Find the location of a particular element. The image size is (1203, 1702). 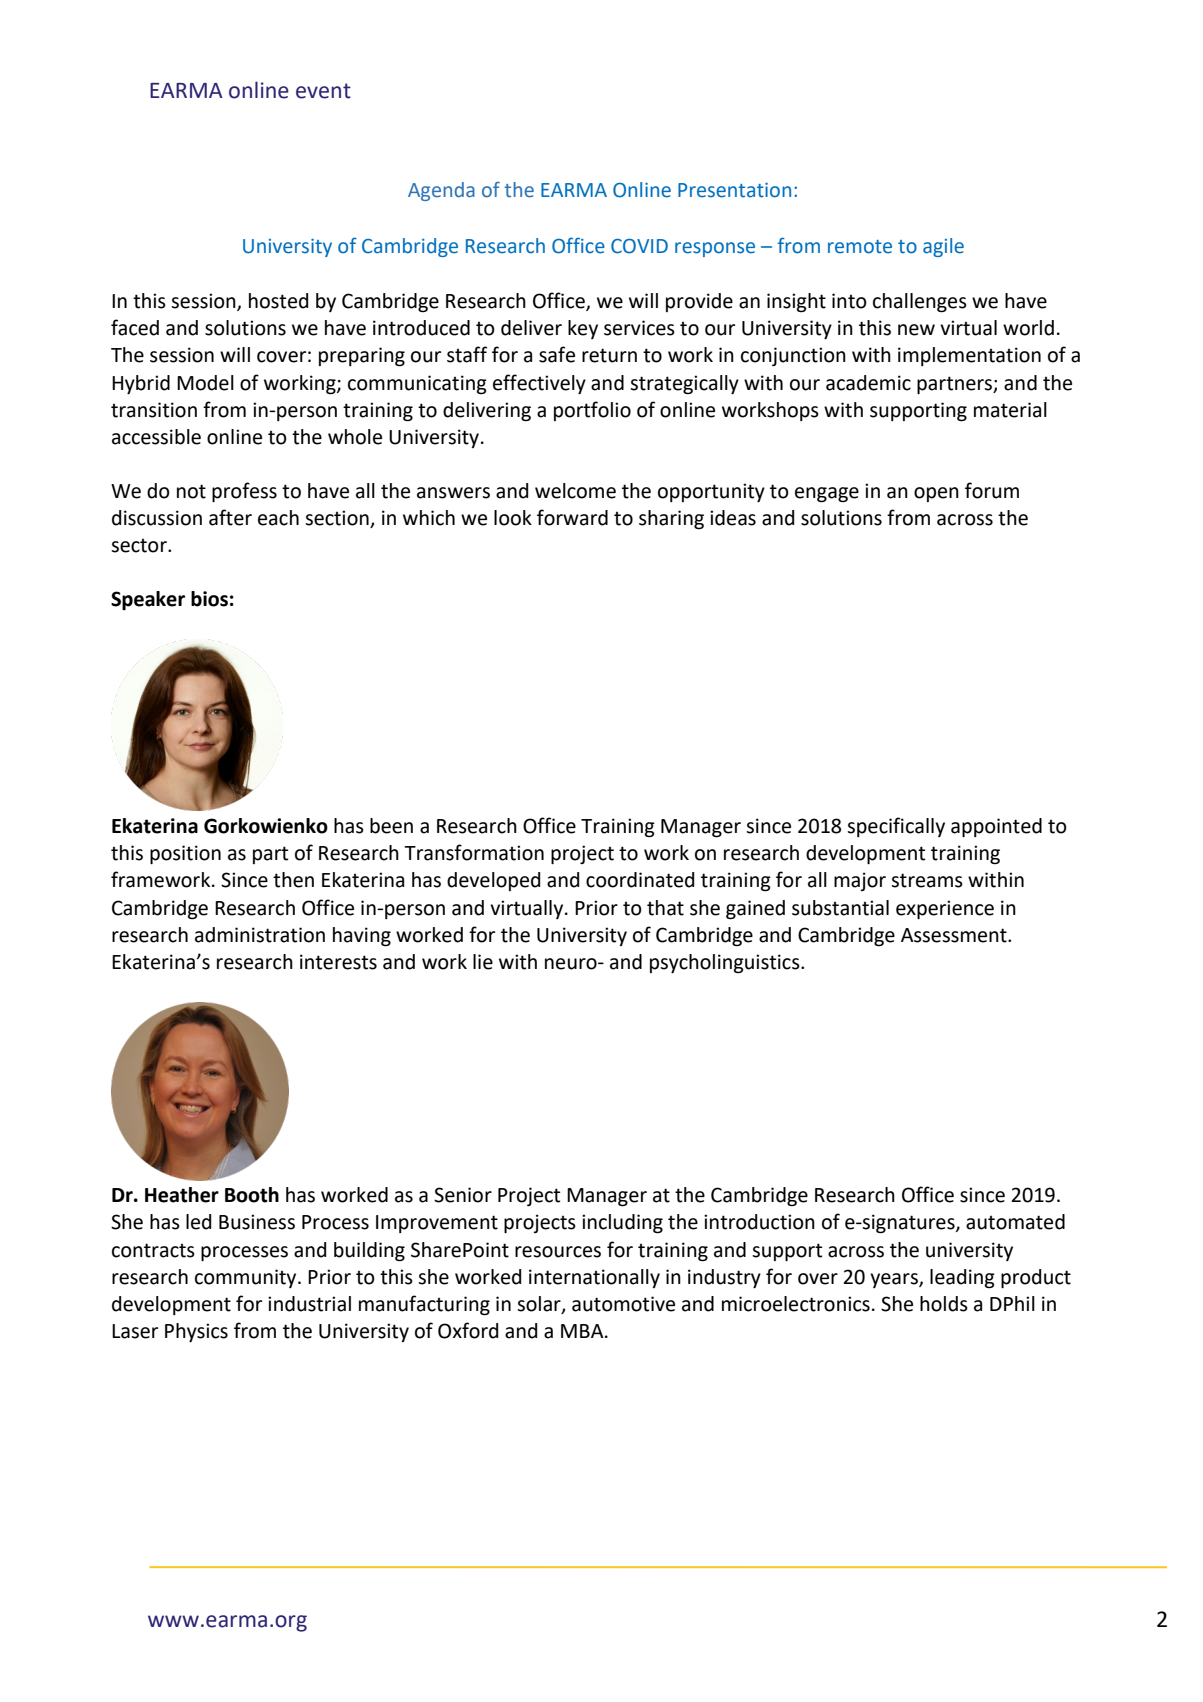

Transformation is located at coordinates (474, 852).
